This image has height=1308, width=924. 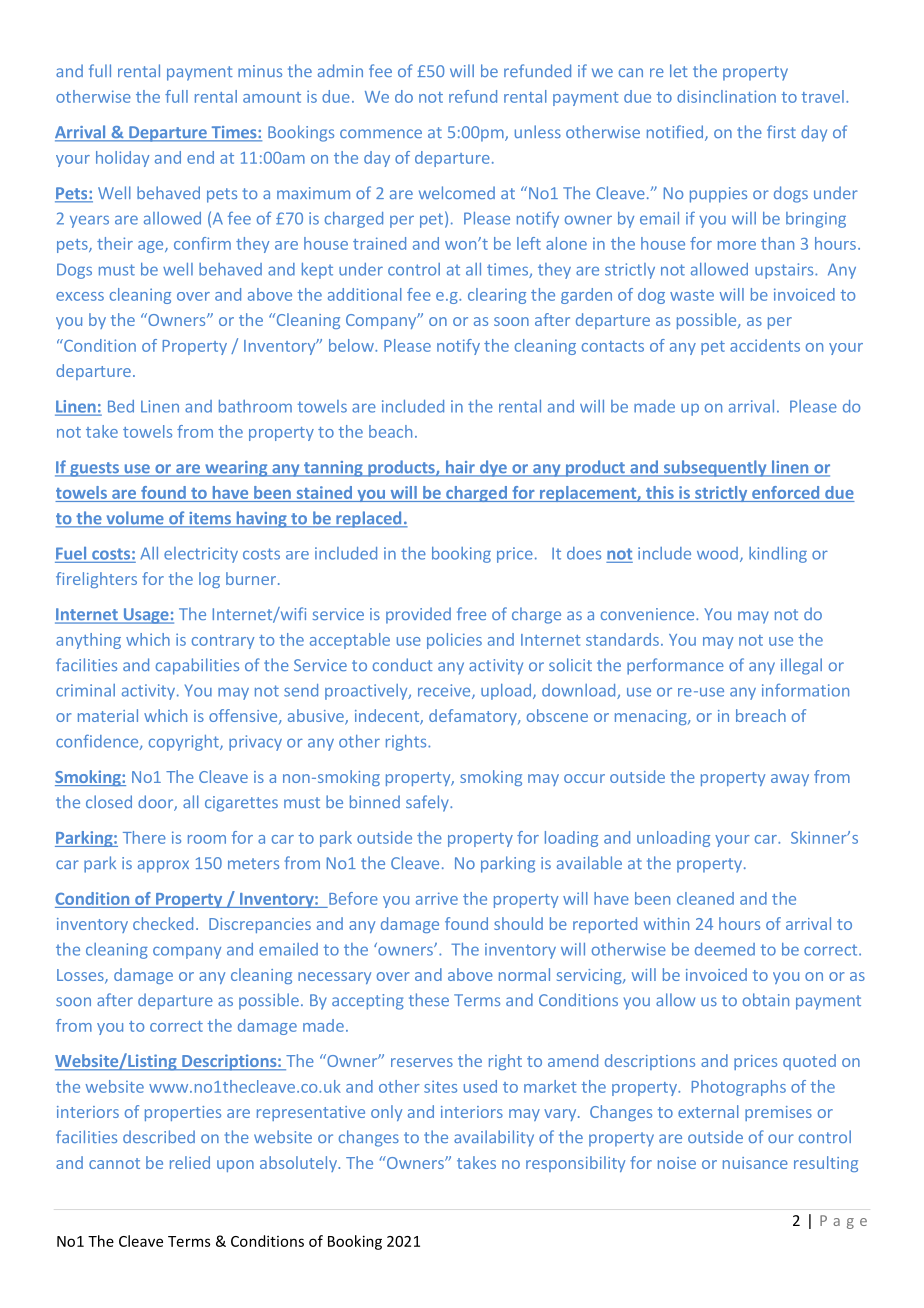 What do you see at coordinates (122, 159) in the image?
I see `holiday` at bounding box center [122, 159].
